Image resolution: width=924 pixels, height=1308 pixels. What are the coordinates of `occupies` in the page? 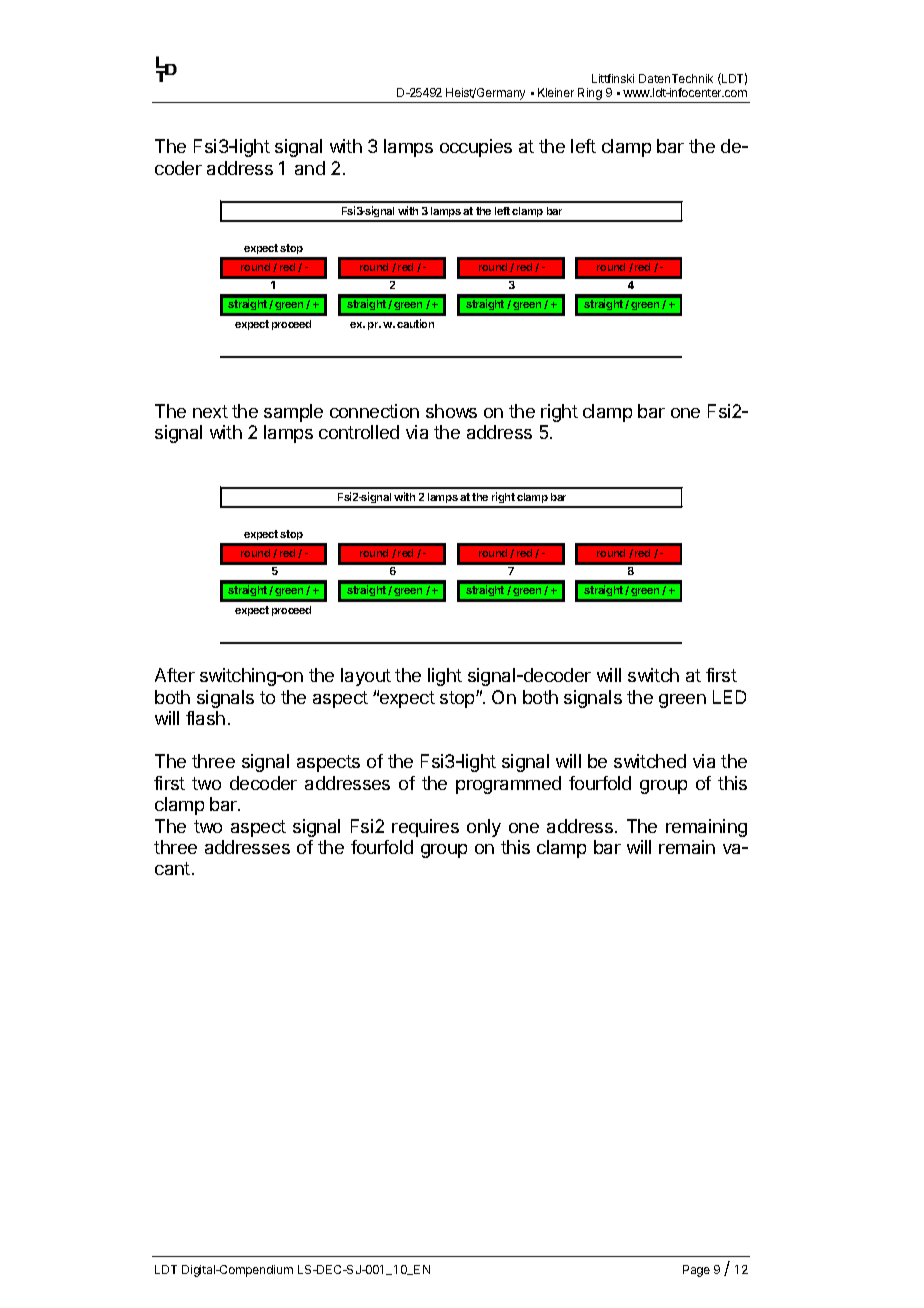 It's located at (476, 148).
